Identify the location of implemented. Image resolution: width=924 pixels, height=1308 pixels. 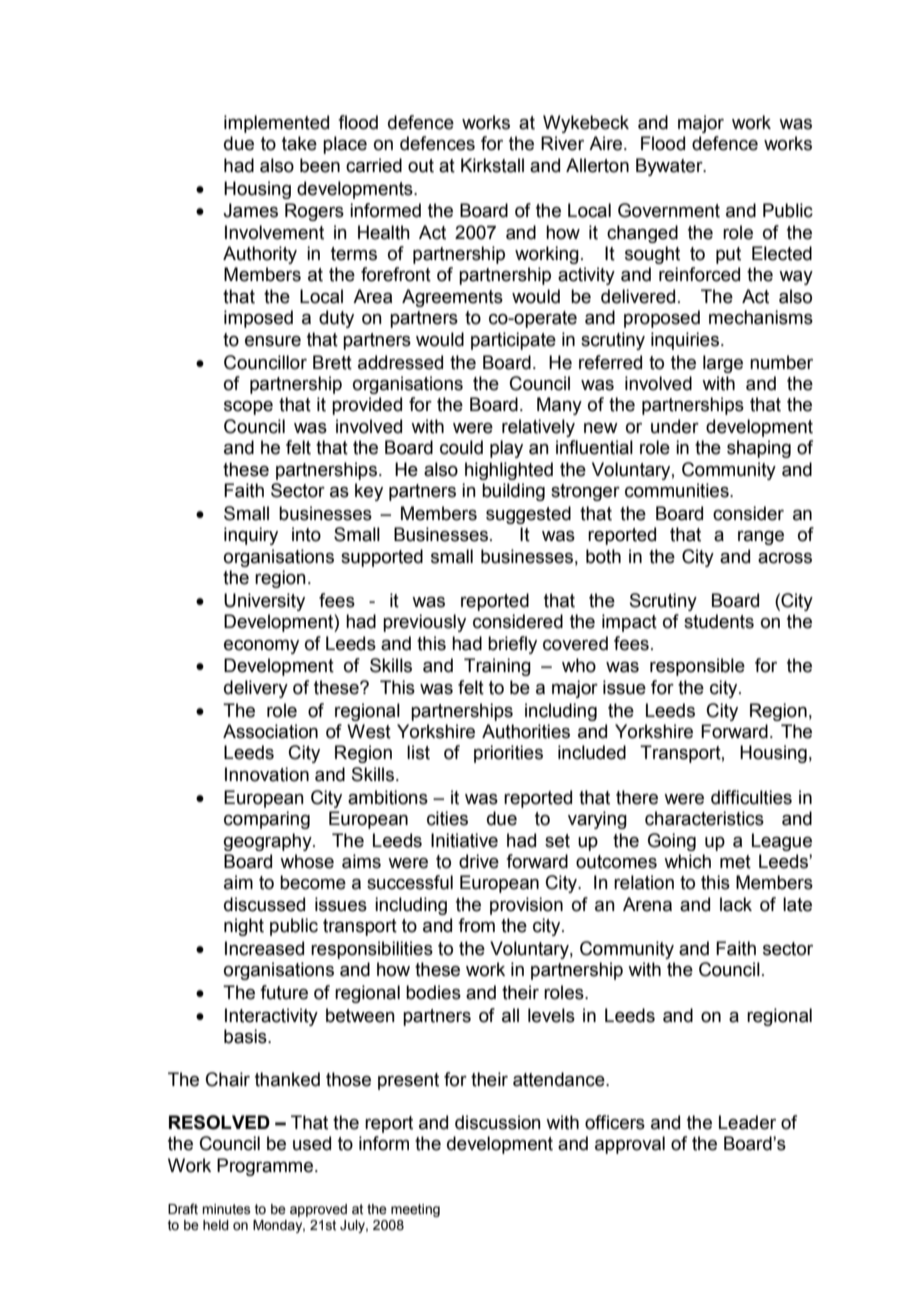
(276, 124).
